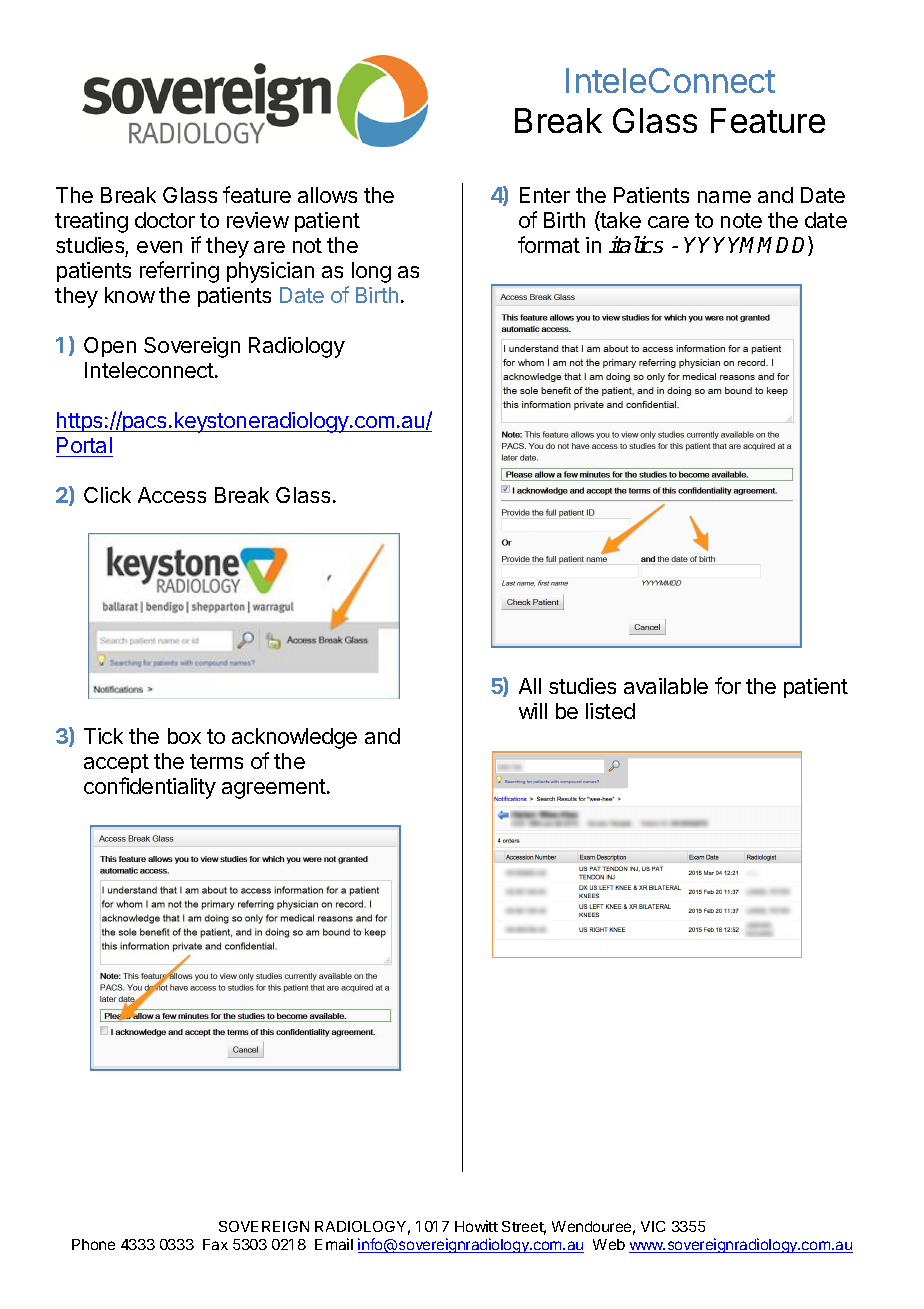 The height and width of the screenshot is (1309, 924). I want to click on will, so click(533, 711).
